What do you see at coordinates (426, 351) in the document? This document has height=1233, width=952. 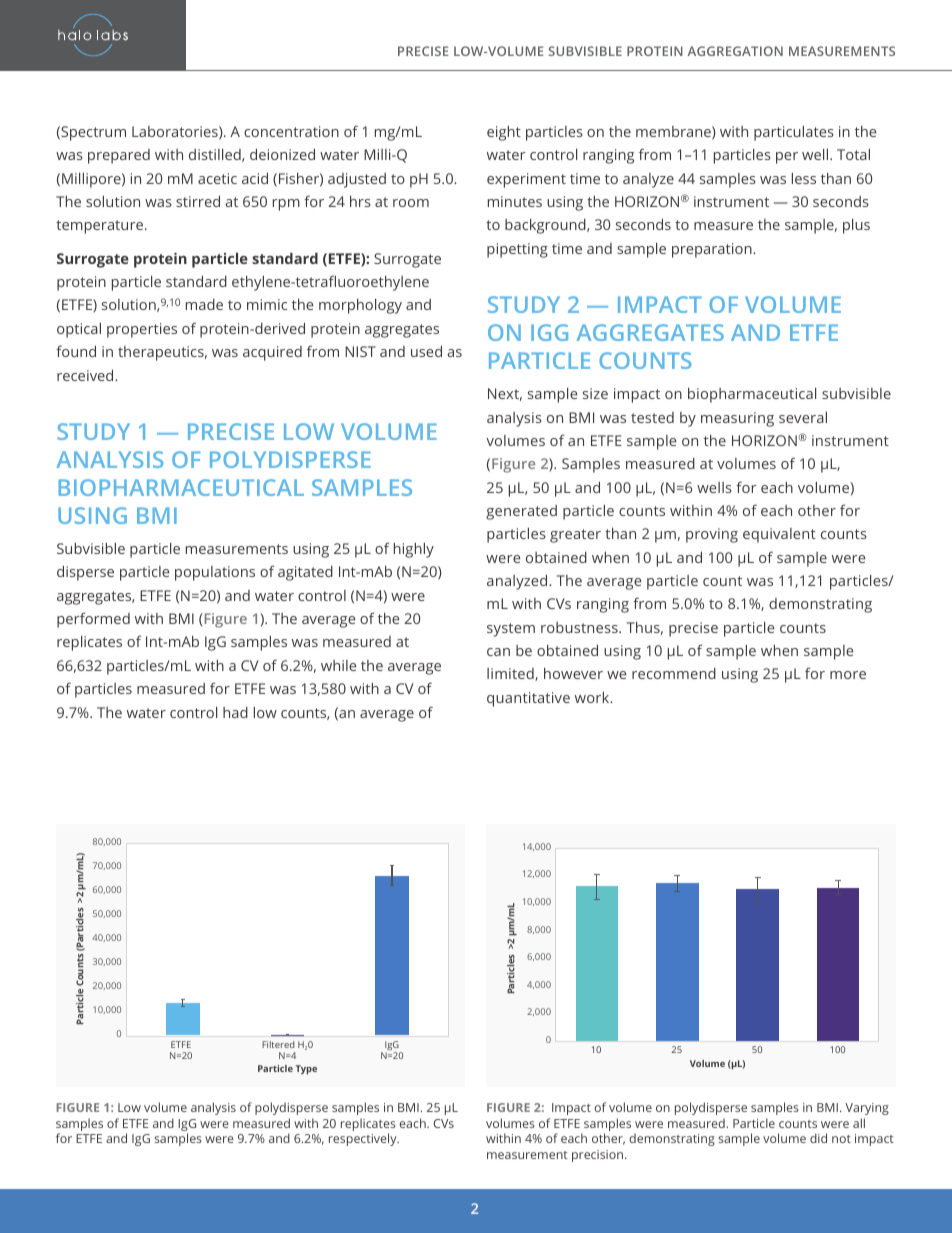 I see `used` at bounding box center [426, 351].
